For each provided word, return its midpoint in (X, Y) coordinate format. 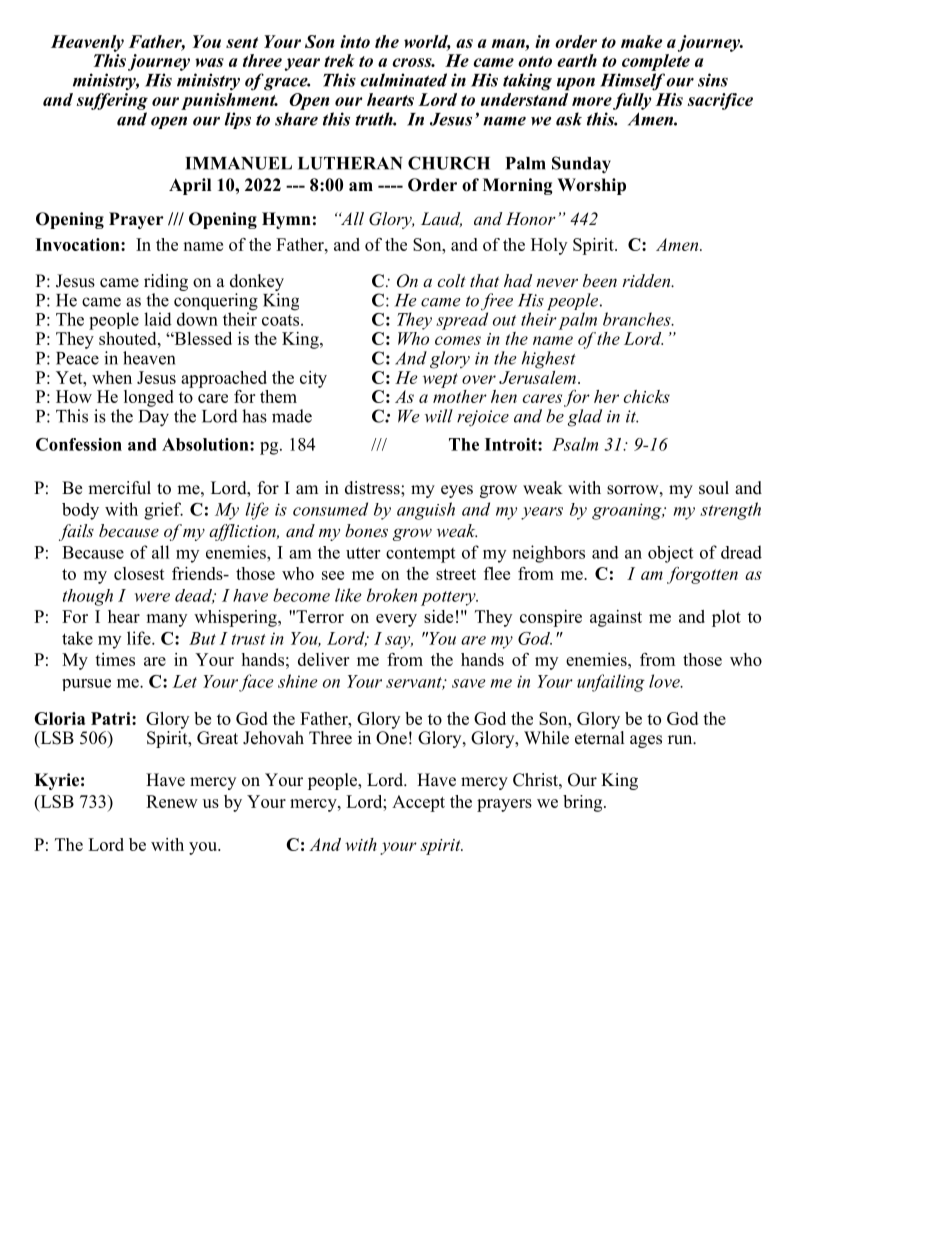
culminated (403, 80)
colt (451, 280)
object (670, 554)
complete (656, 62)
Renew (172, 801)
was (209, 62)
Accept (418, 803)
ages (646, 741)
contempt (420, 555)
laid (158, 319)
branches (638, 319)
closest (139, 573)
